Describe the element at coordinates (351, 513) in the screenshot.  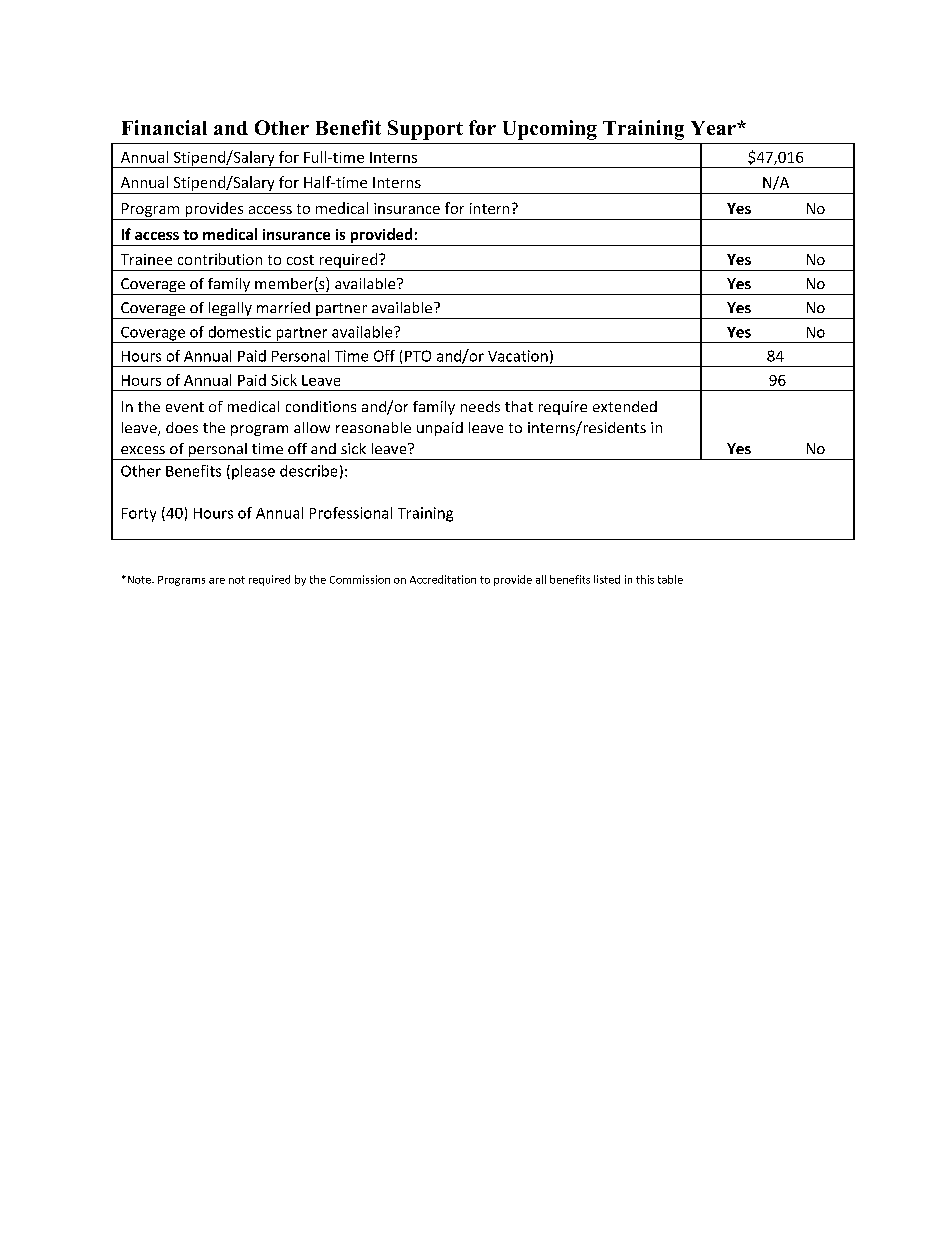
I see `Professional` at that location.
